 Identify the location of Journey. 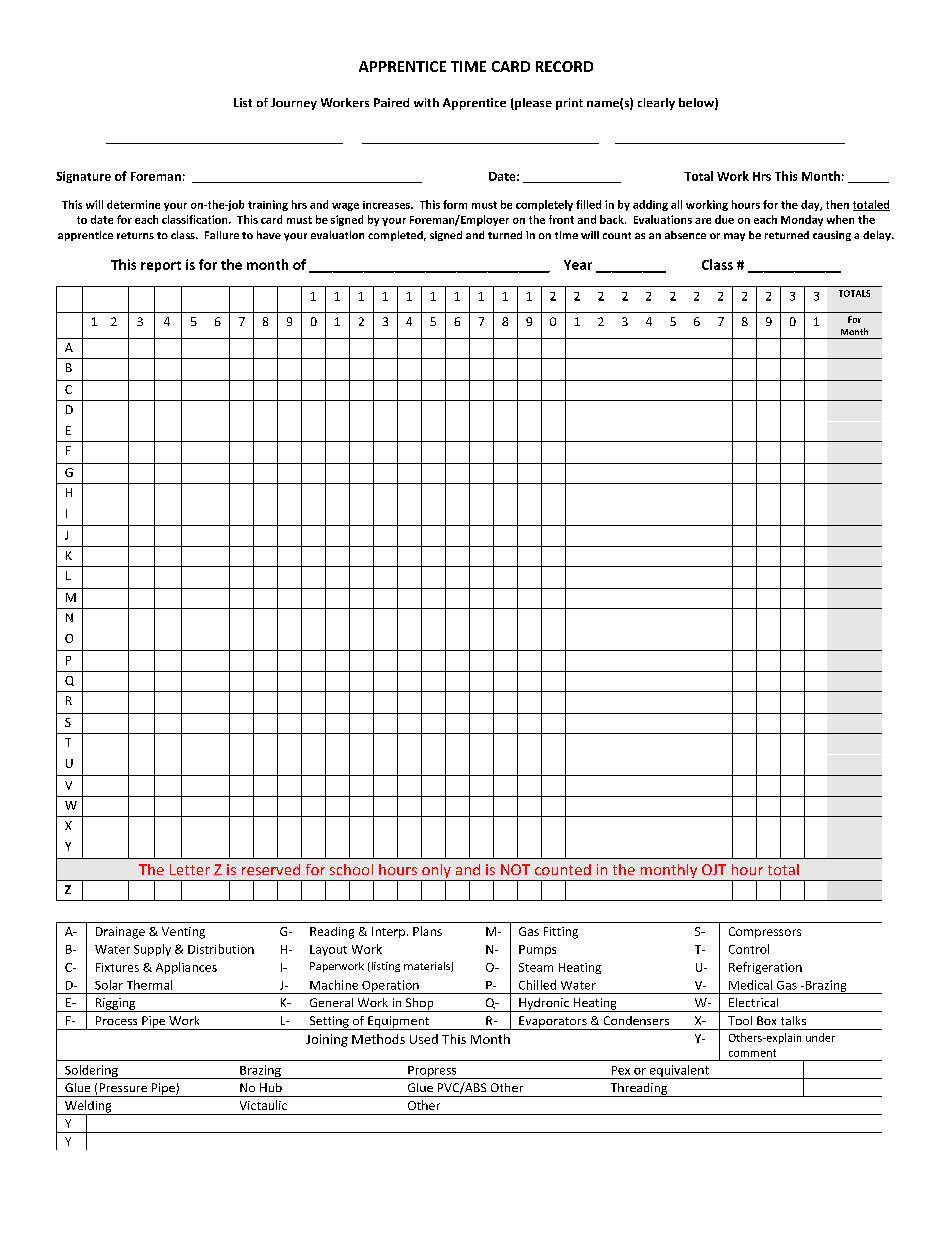
(294, 104).
